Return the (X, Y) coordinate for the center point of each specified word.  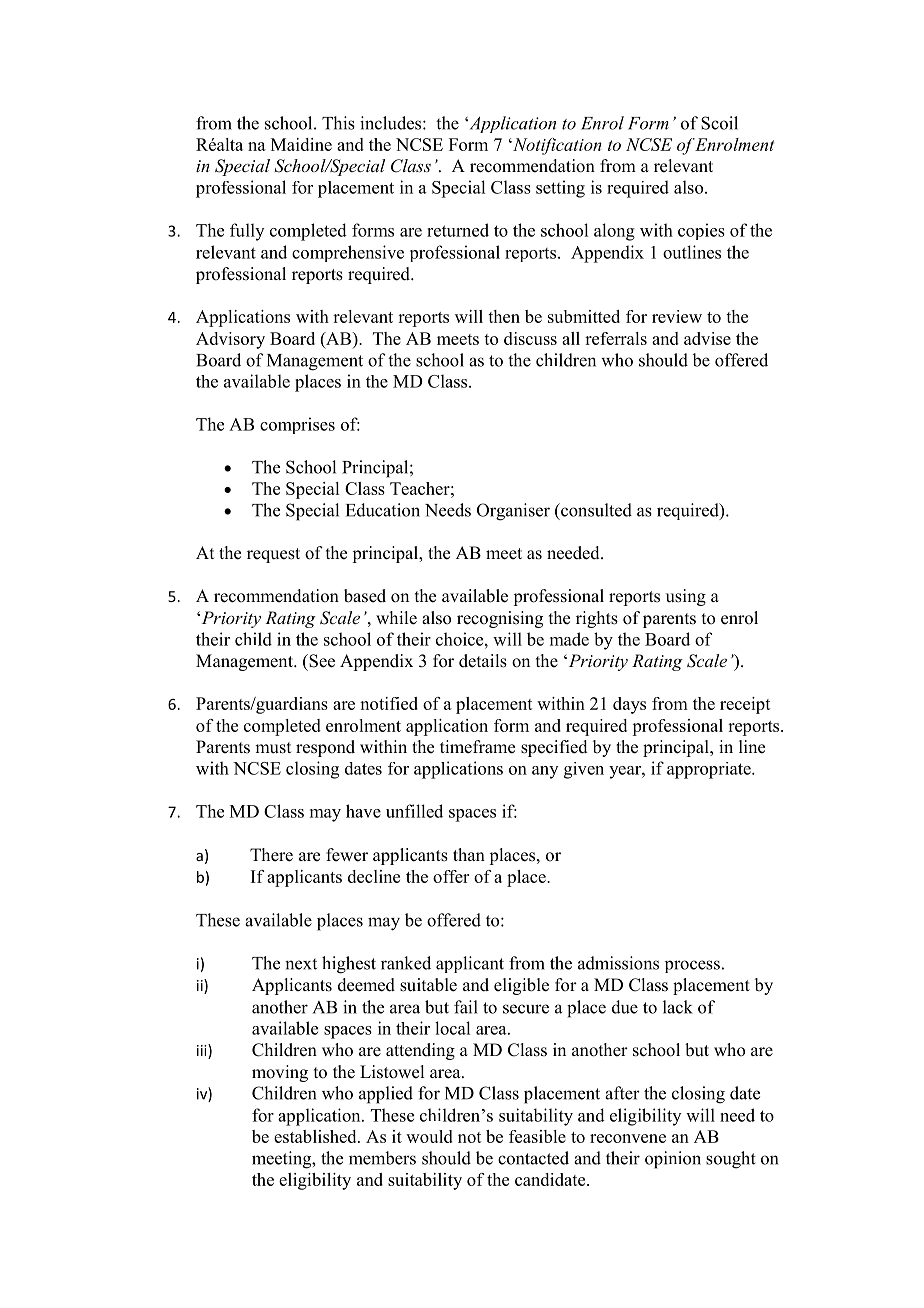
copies (701, 231)
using (686, 597)
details (483, 661)
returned (458, 230)
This (338, 123)
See (321, 661)
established (316, 1136)
